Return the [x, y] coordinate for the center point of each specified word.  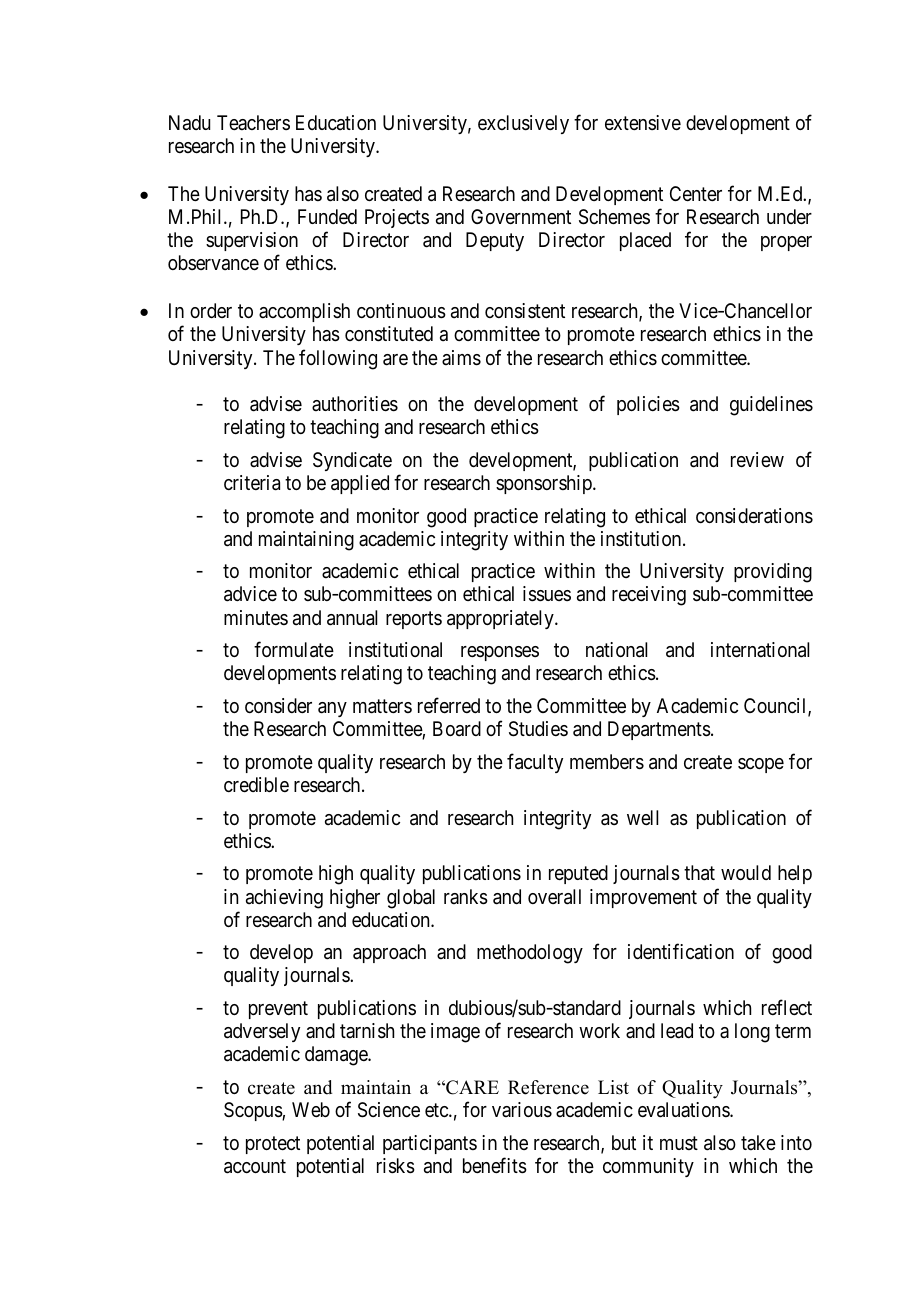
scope [761, 765]
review [757, 460]
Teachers [253, 122]
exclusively [523, 124]
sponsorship [545, 484]
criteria [252, 483]
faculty [535, 763]
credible [256, 785]
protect [273, 1145]
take [758, 1142]
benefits [495, 1165]
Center [696, 194]
